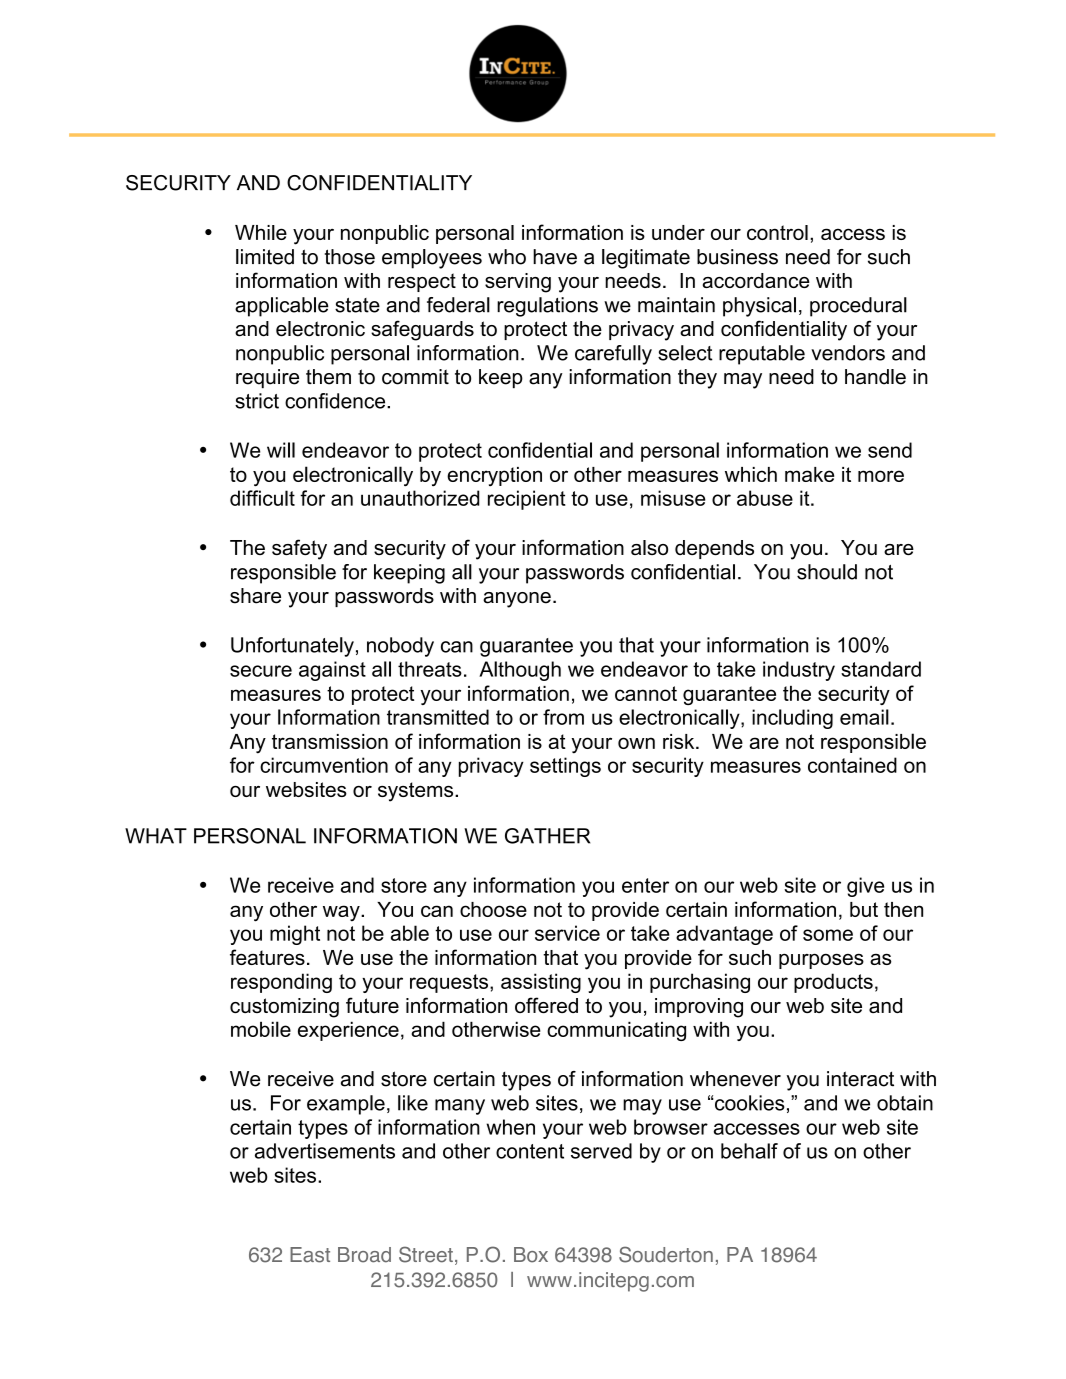 The image size is (1066, 1379). Describe the element at coordinates (517, 600) in the screenshot. I see `anyone` at that location.
